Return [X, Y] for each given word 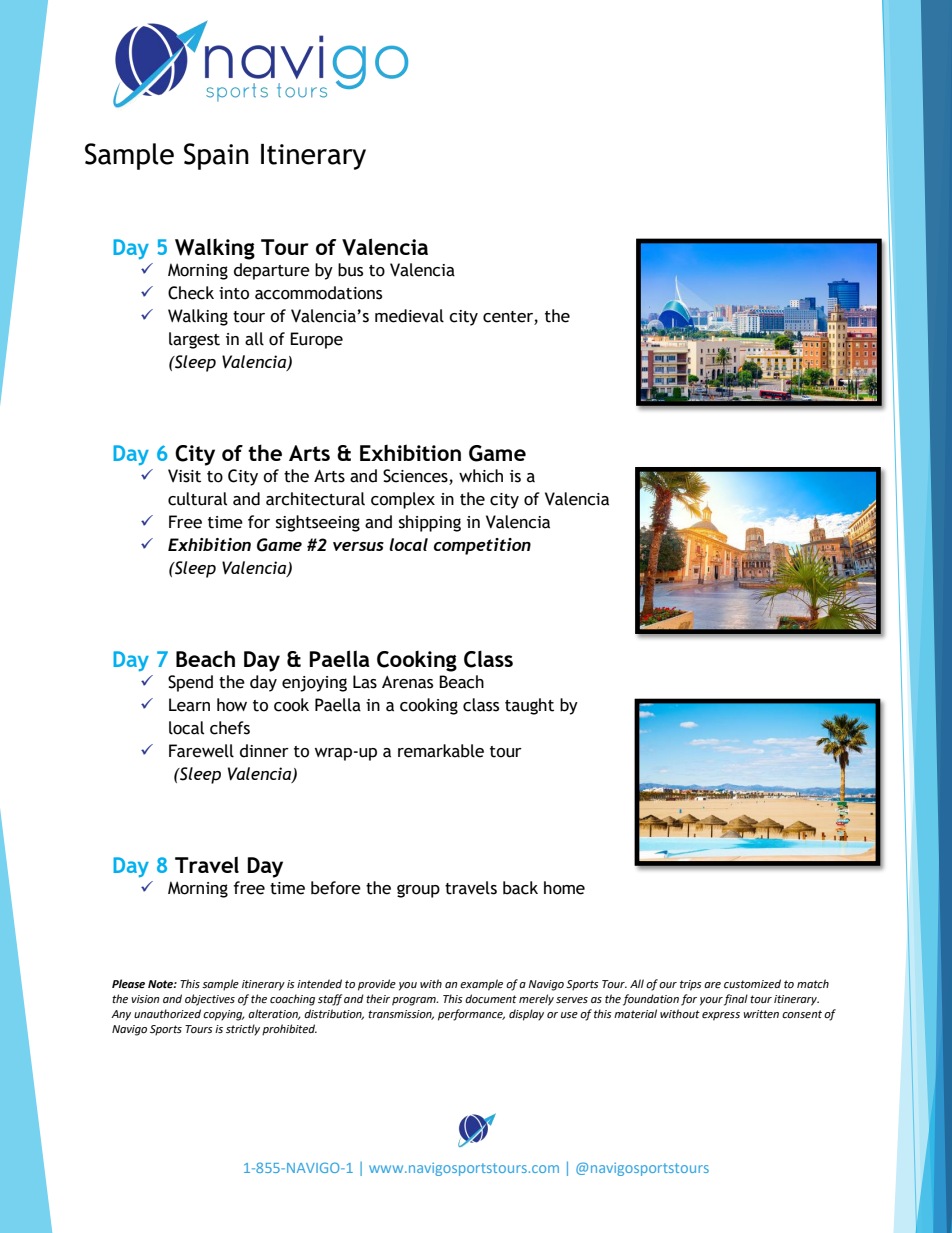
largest [194, 340]
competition [482, 546]
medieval [409, 316]
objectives [210, 1000]
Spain [216, 156]
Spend [190, 683]
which [481, 476]
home [564, 888]
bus [350, 270]
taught [529, 706]
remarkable [441, 751]
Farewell [201, 751]
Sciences [416, 477]
